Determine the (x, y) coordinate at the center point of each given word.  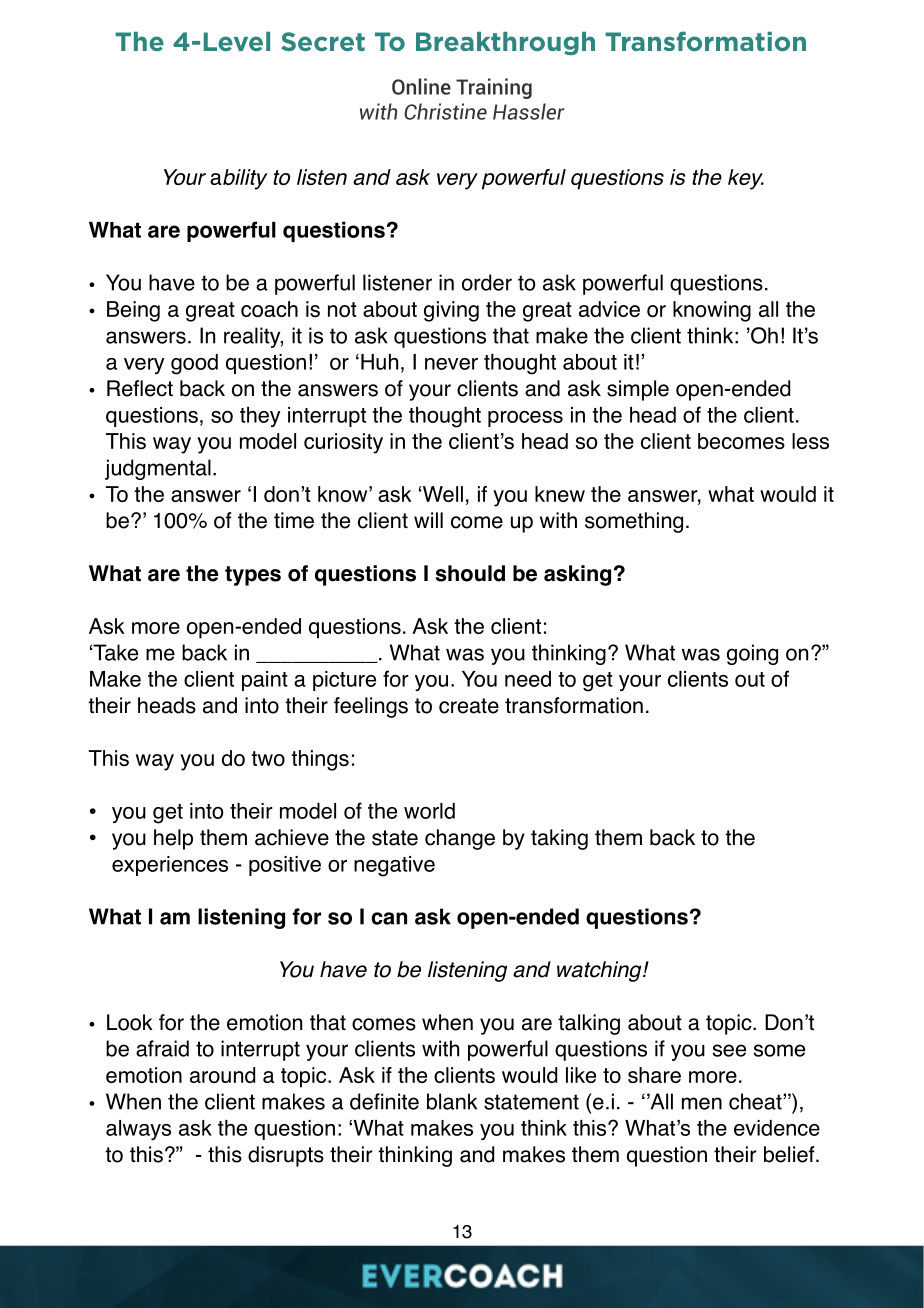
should (470, 573)
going (752, 654)
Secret (323, 41)
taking (559, 839)
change (460, 839)
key (746, 179)
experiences (170, 866)
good (194, 364)
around (222, 1075)
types (253, 576)
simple (638, 390)
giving (451, 311)
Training (494, 88)
